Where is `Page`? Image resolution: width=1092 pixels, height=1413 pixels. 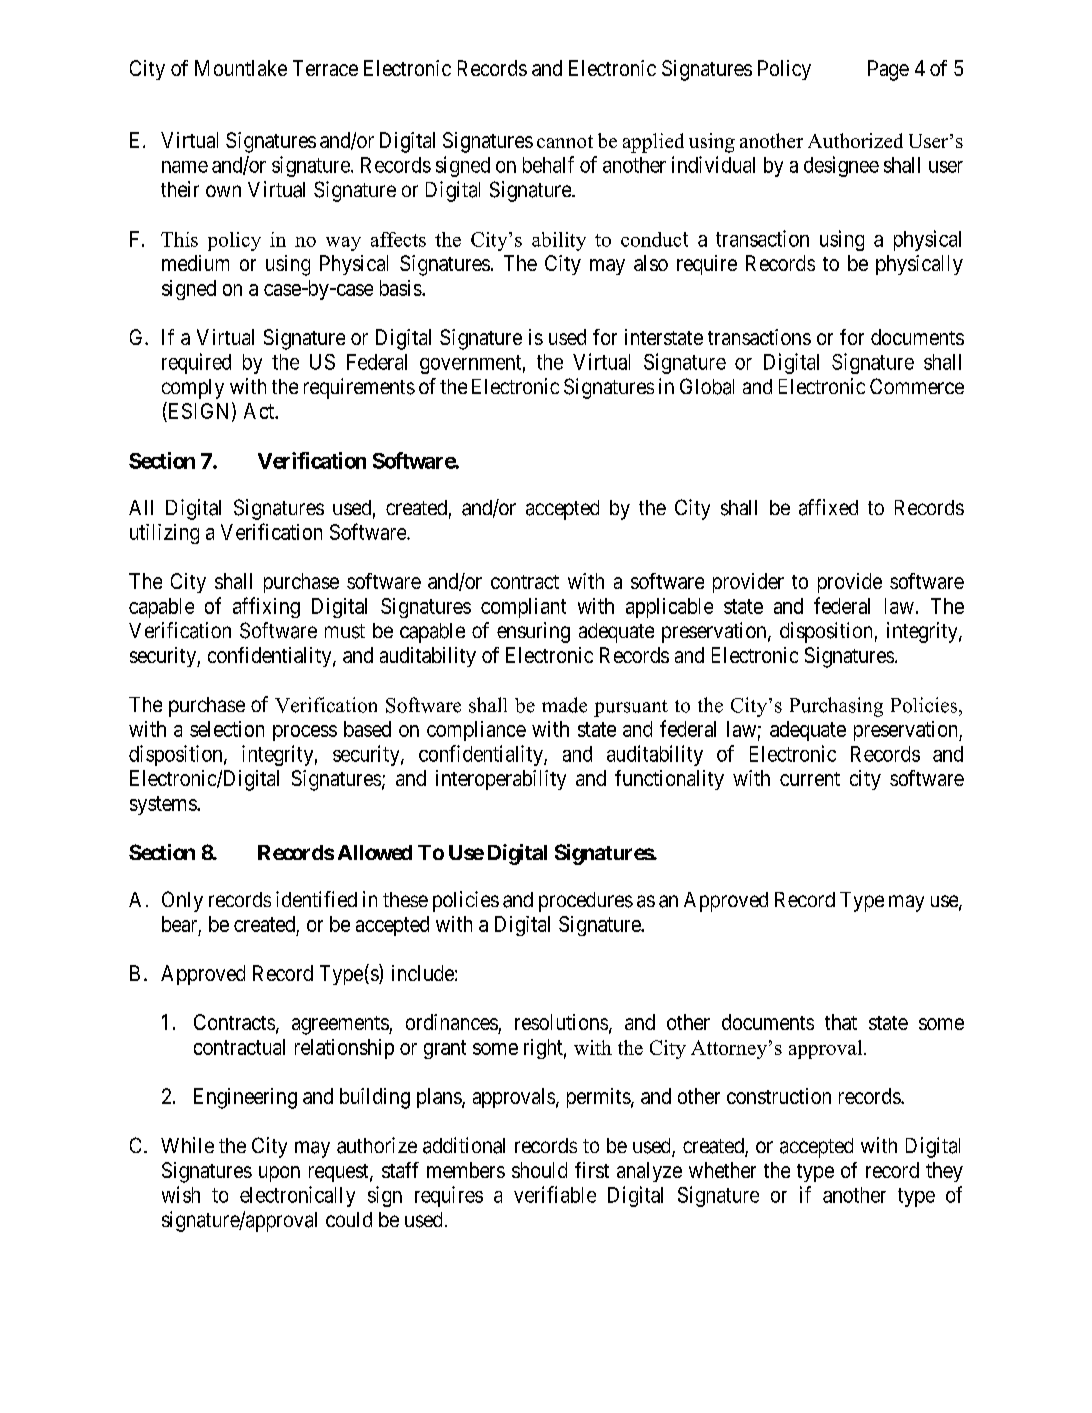
Page is located at coordinates (888, 70).
